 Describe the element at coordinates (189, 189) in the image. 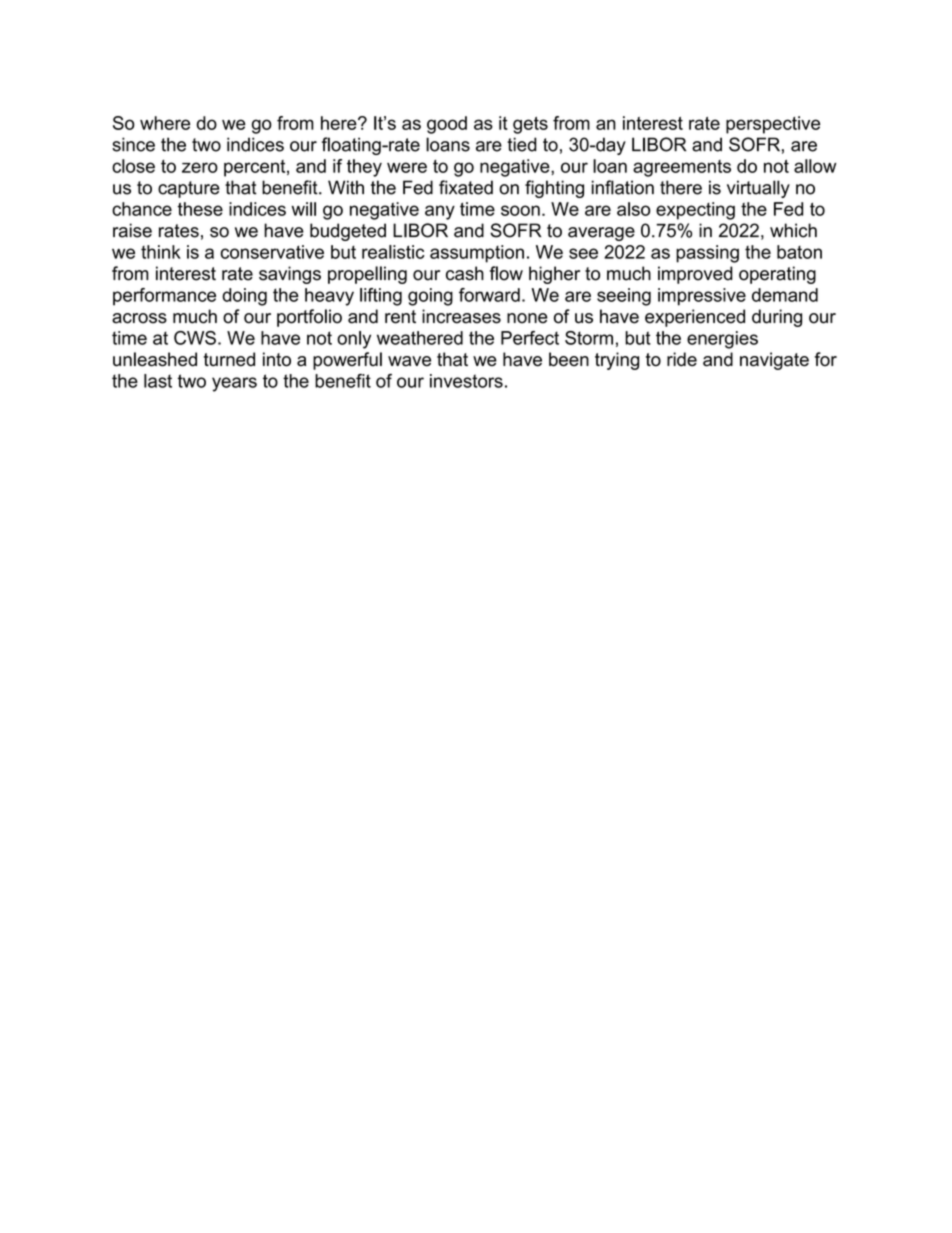

I see `capture` at that location.
